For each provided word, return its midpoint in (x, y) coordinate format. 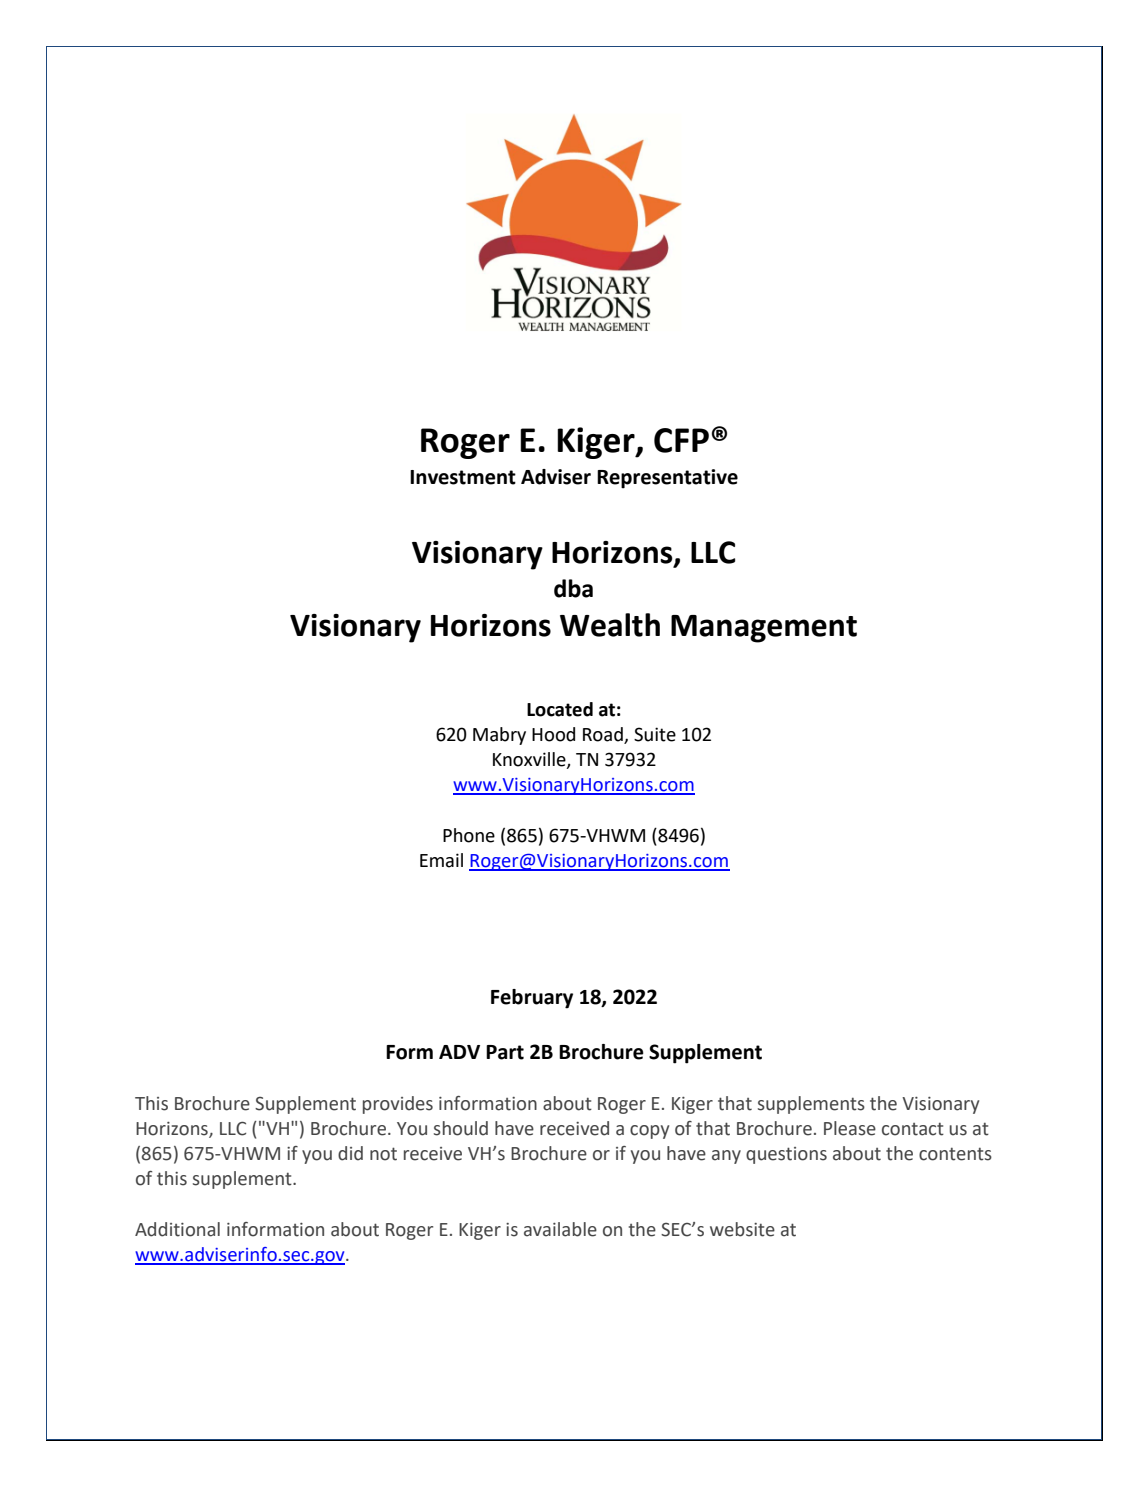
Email (441, 860)
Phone (469, 835)
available (560, 1229)
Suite (655, 734)
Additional (177, 1229)
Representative (667, 479)
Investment (463, 477)
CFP (681, 440)
